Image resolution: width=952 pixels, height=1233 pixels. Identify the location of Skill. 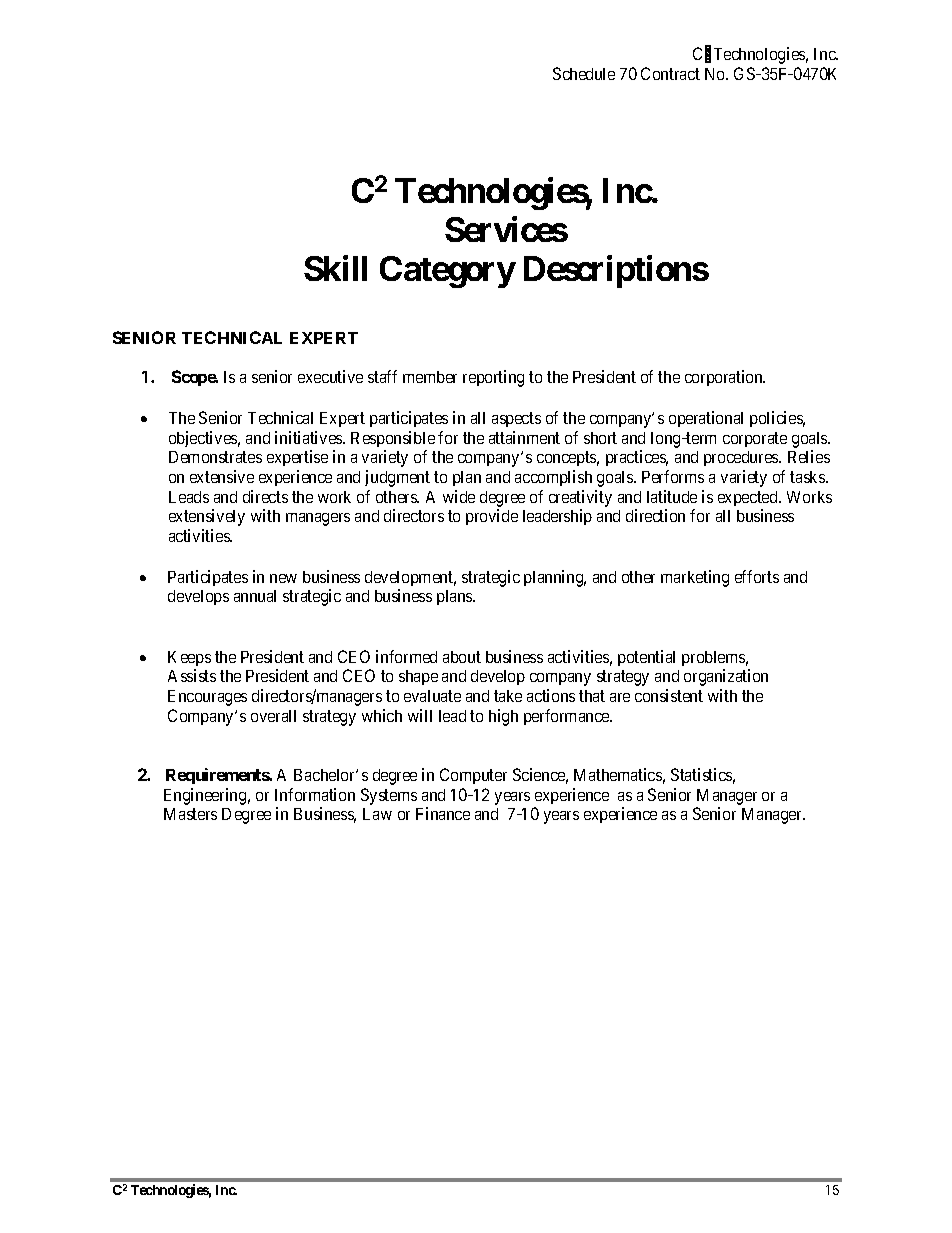
(335, 268).
